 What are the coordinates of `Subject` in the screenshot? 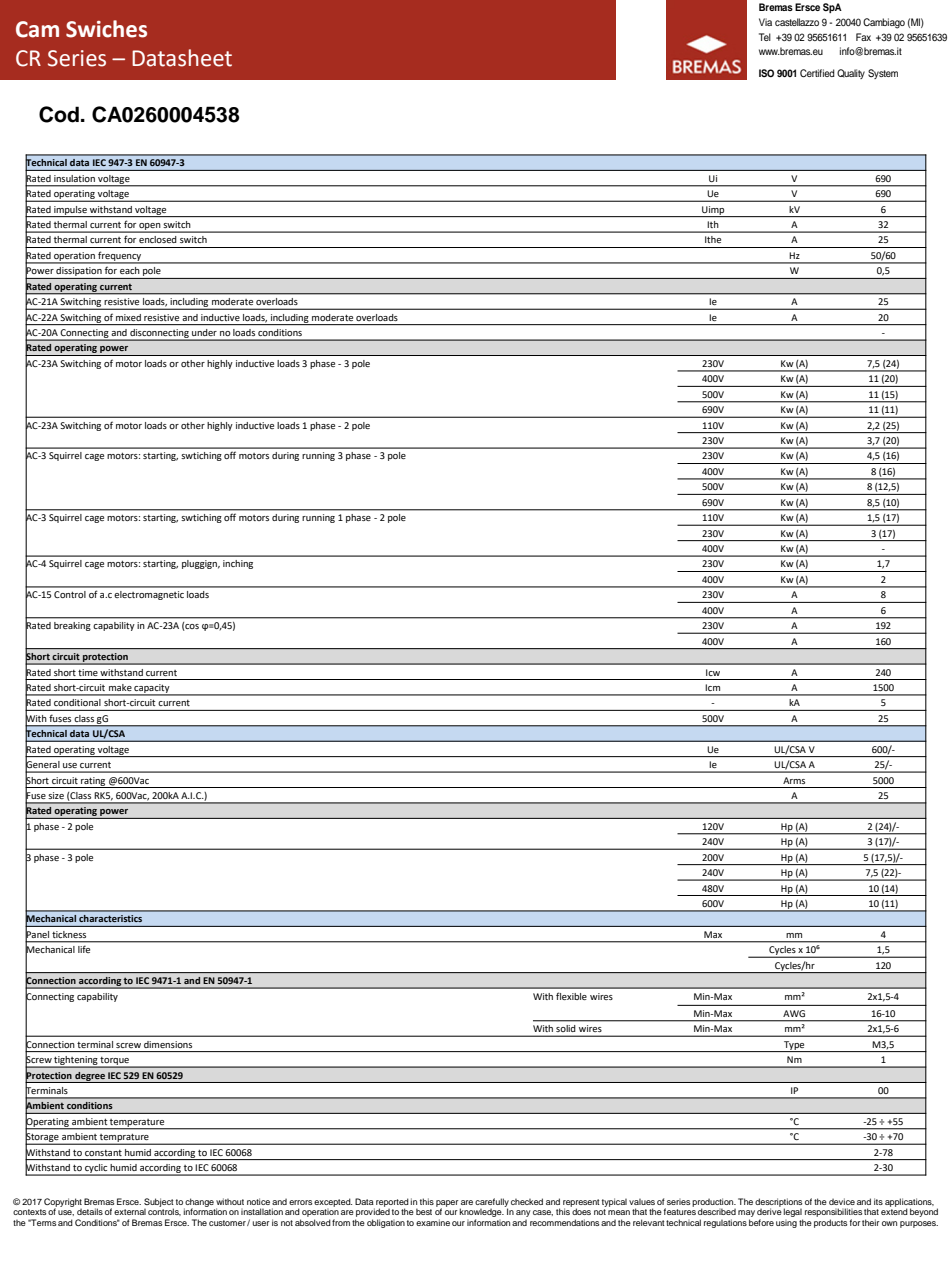 It's located at (159, 1203).
